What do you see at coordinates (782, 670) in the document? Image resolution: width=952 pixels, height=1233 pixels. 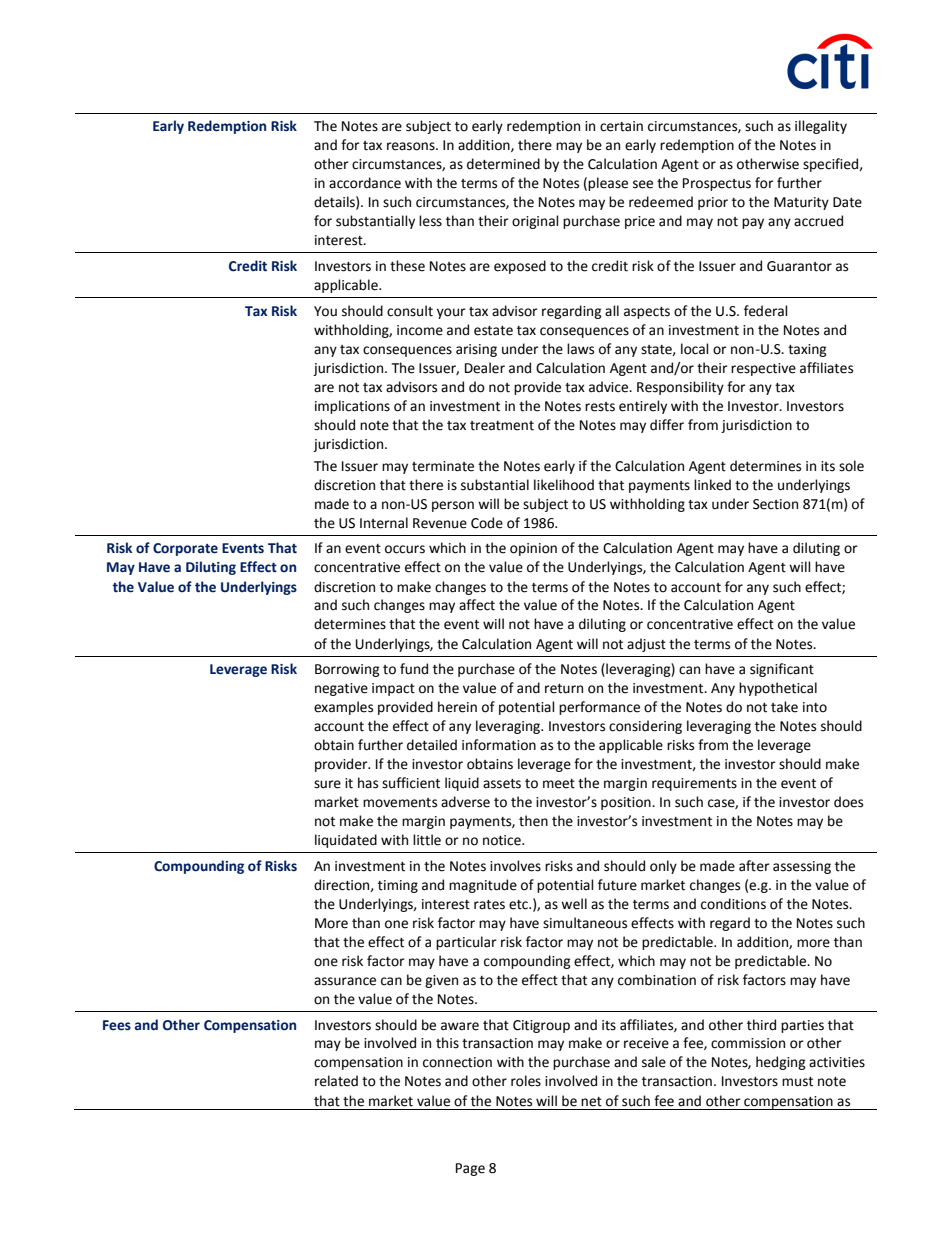 I see `significant` at bounding box center [782, 670].
